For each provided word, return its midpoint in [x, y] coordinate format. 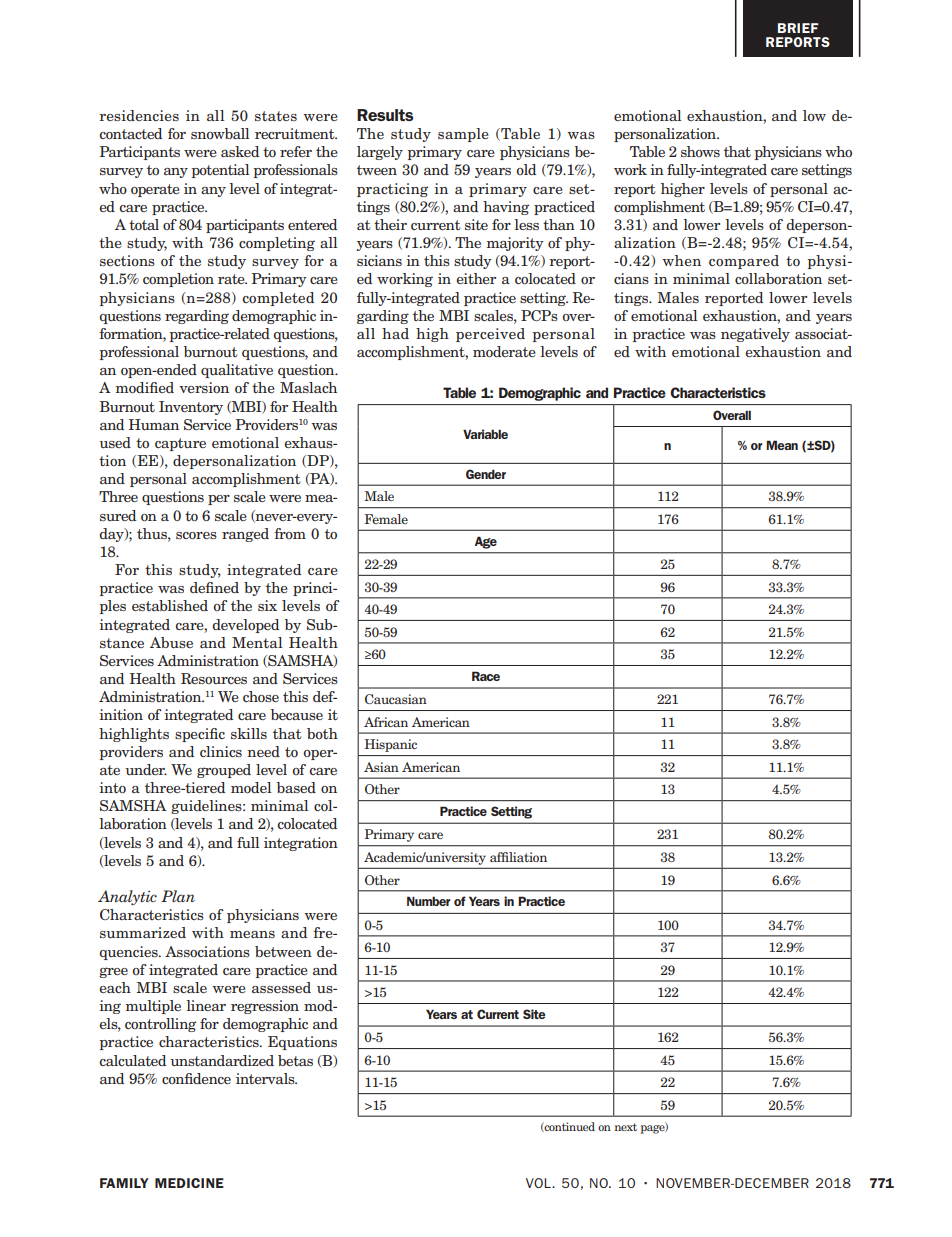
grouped [224, 771]
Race [486, 676]
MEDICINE [189, 1183]
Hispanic [391, 745]
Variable [485, 434]
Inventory [191, 408]
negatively [755, 335]
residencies [139, 115]
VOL [539, 1183]
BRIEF [798, 28]
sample [463, 135]
